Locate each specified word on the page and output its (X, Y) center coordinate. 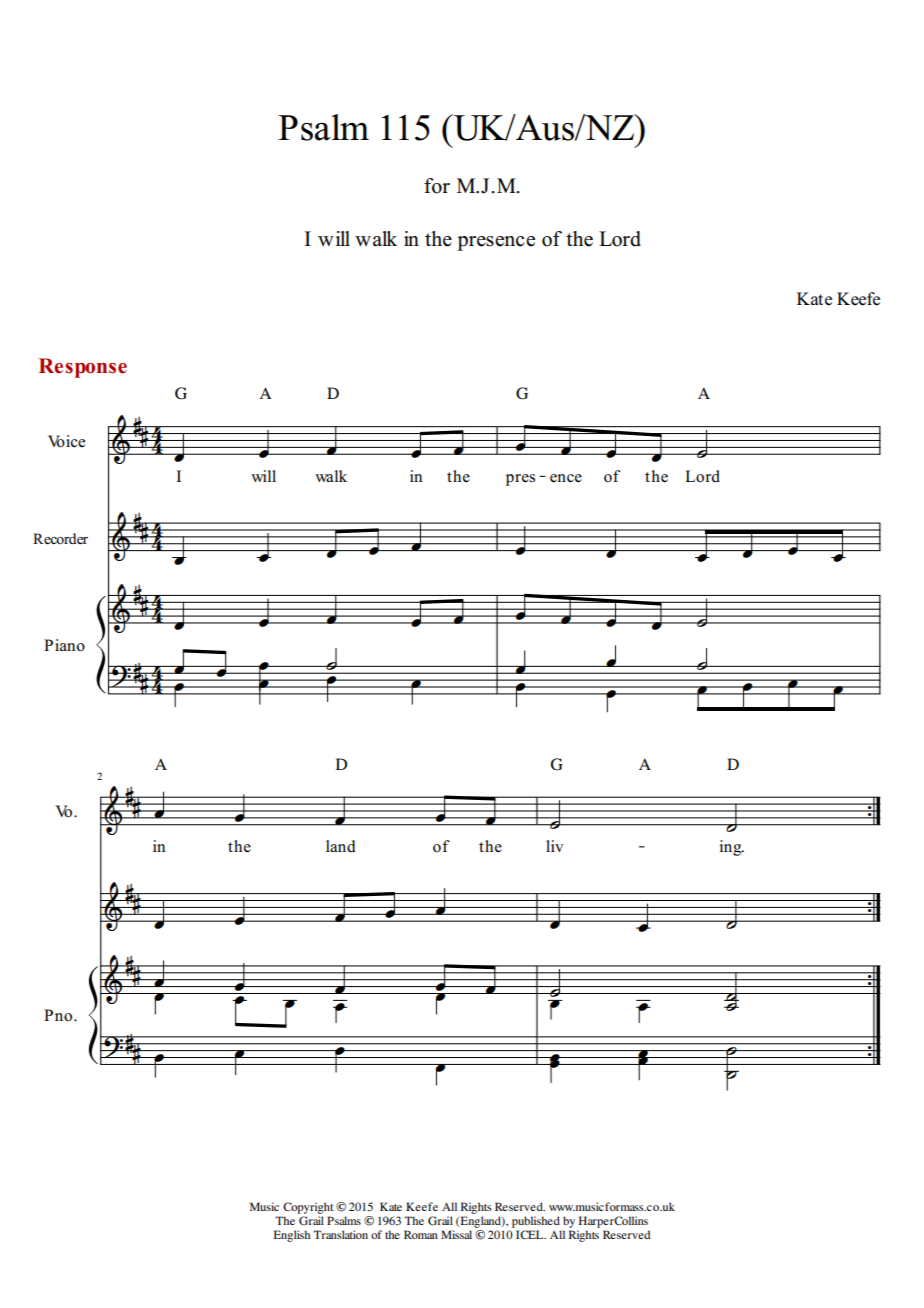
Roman (421, 1234)
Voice (66, 441)
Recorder (60, 539)
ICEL (531, 1234)
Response (83, 368)
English (292, 1236)
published (536, 1222)
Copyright (308, 1208)
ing (732, 848)
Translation (340, 1234)
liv (554, 846)
